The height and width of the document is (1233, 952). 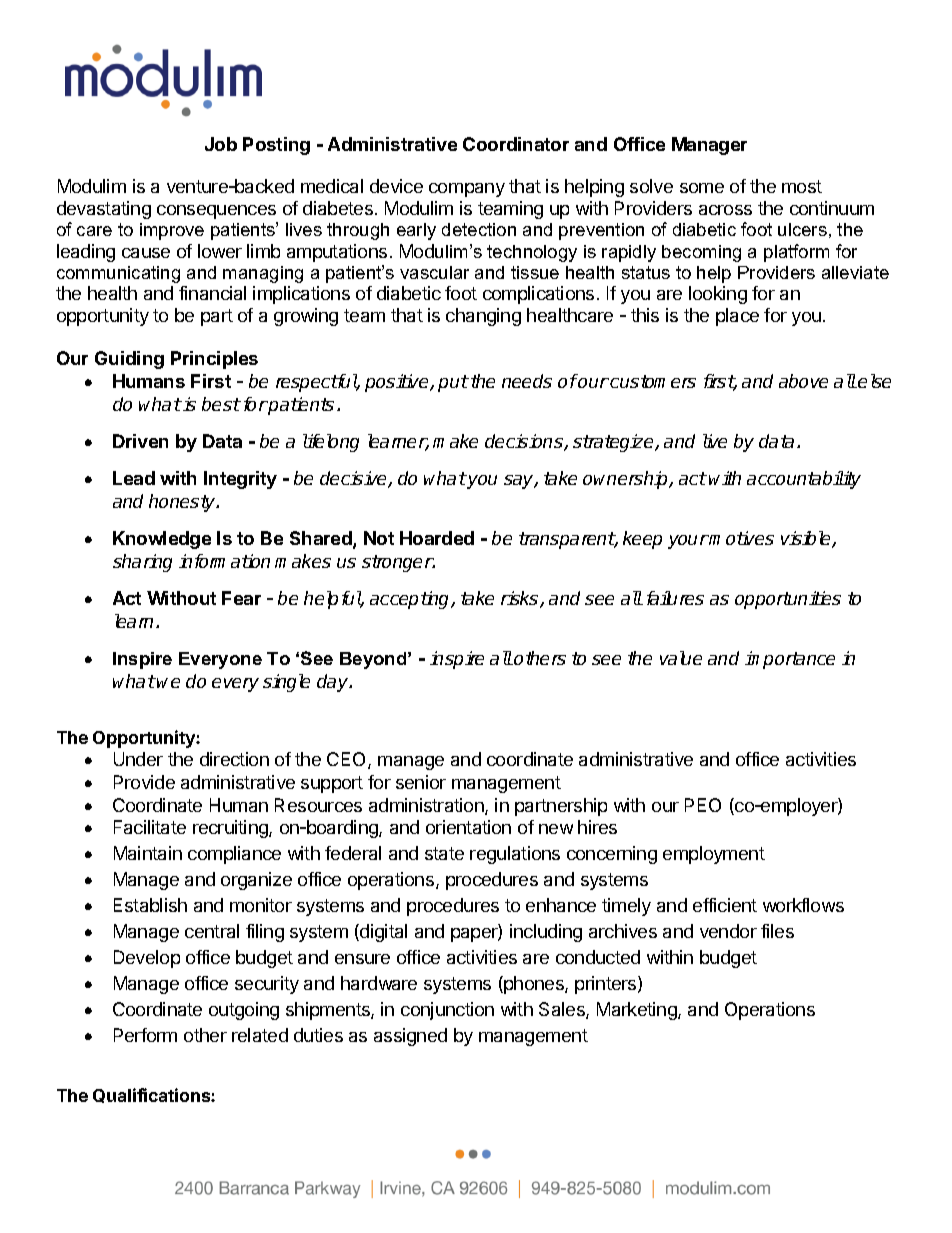 What do you see at coordinates (468, 827) in the document?
I see `orientation` at bounding box center [468, 827].
